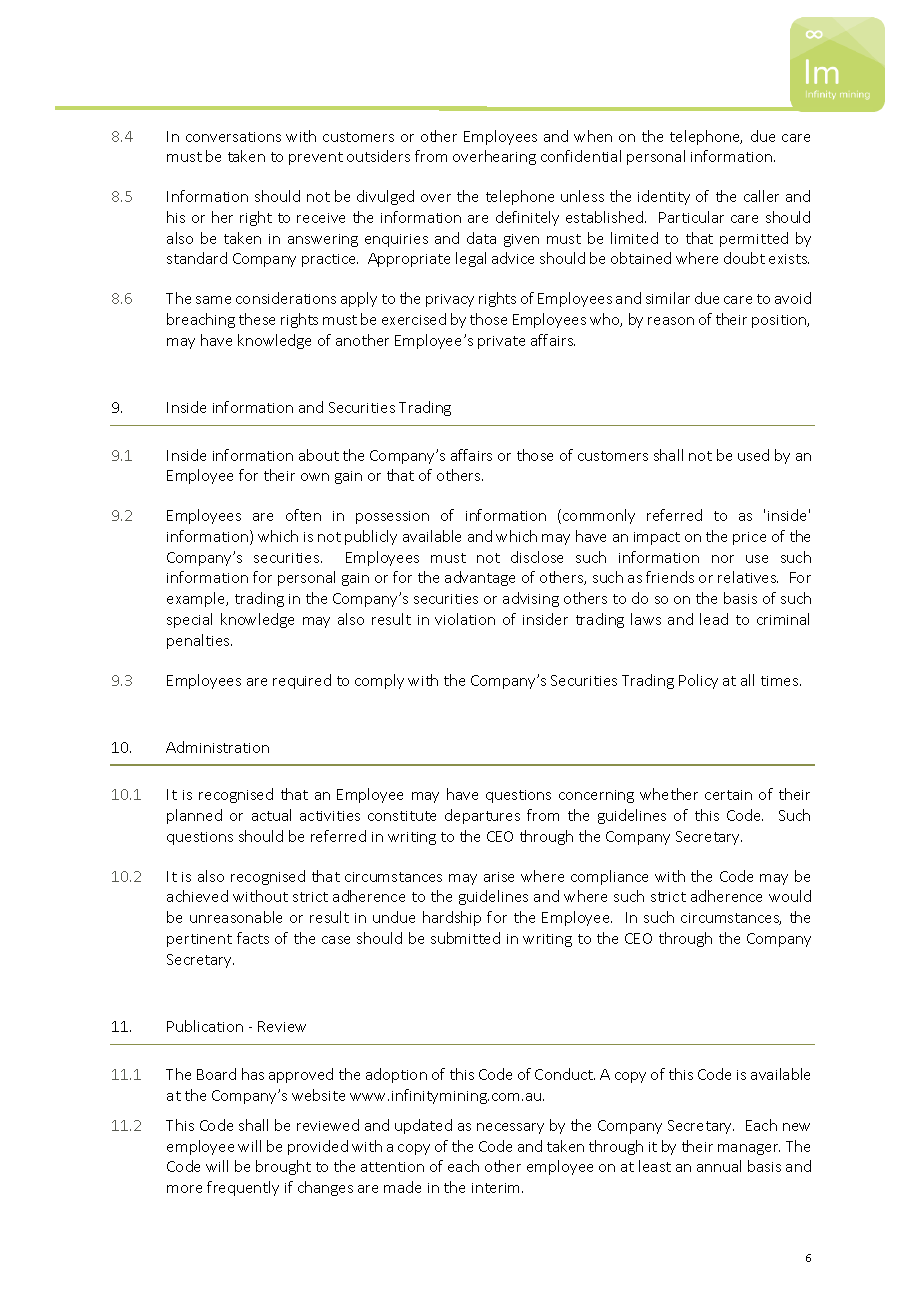 The width and height of the screenshot is (924, 1308). What do you see at coordinates (761, 196) in the screenshot?
I see `caller` at bounding box center [761, 196].
